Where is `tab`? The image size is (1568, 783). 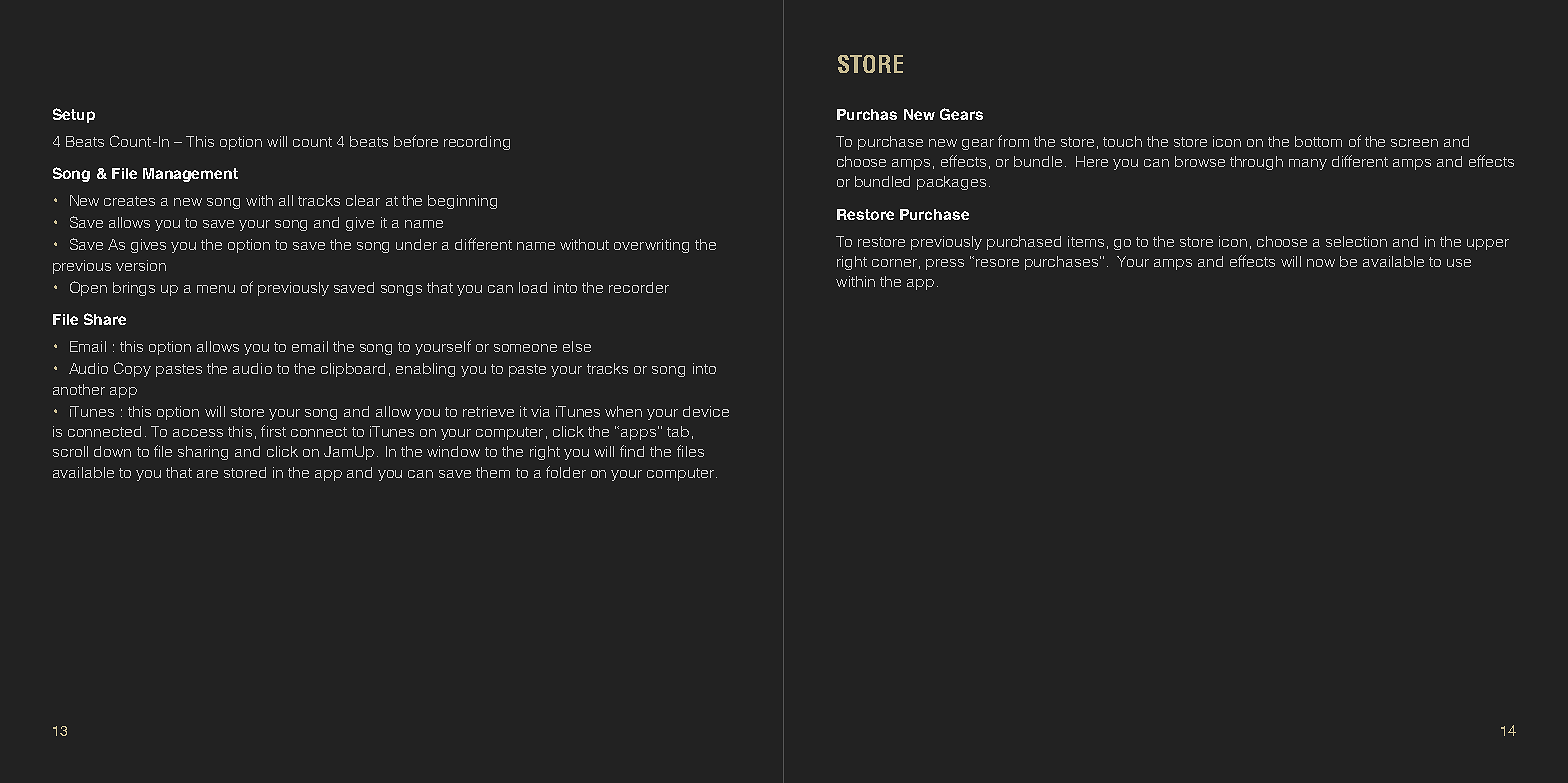 tab is located at coordinates (678, 431).
